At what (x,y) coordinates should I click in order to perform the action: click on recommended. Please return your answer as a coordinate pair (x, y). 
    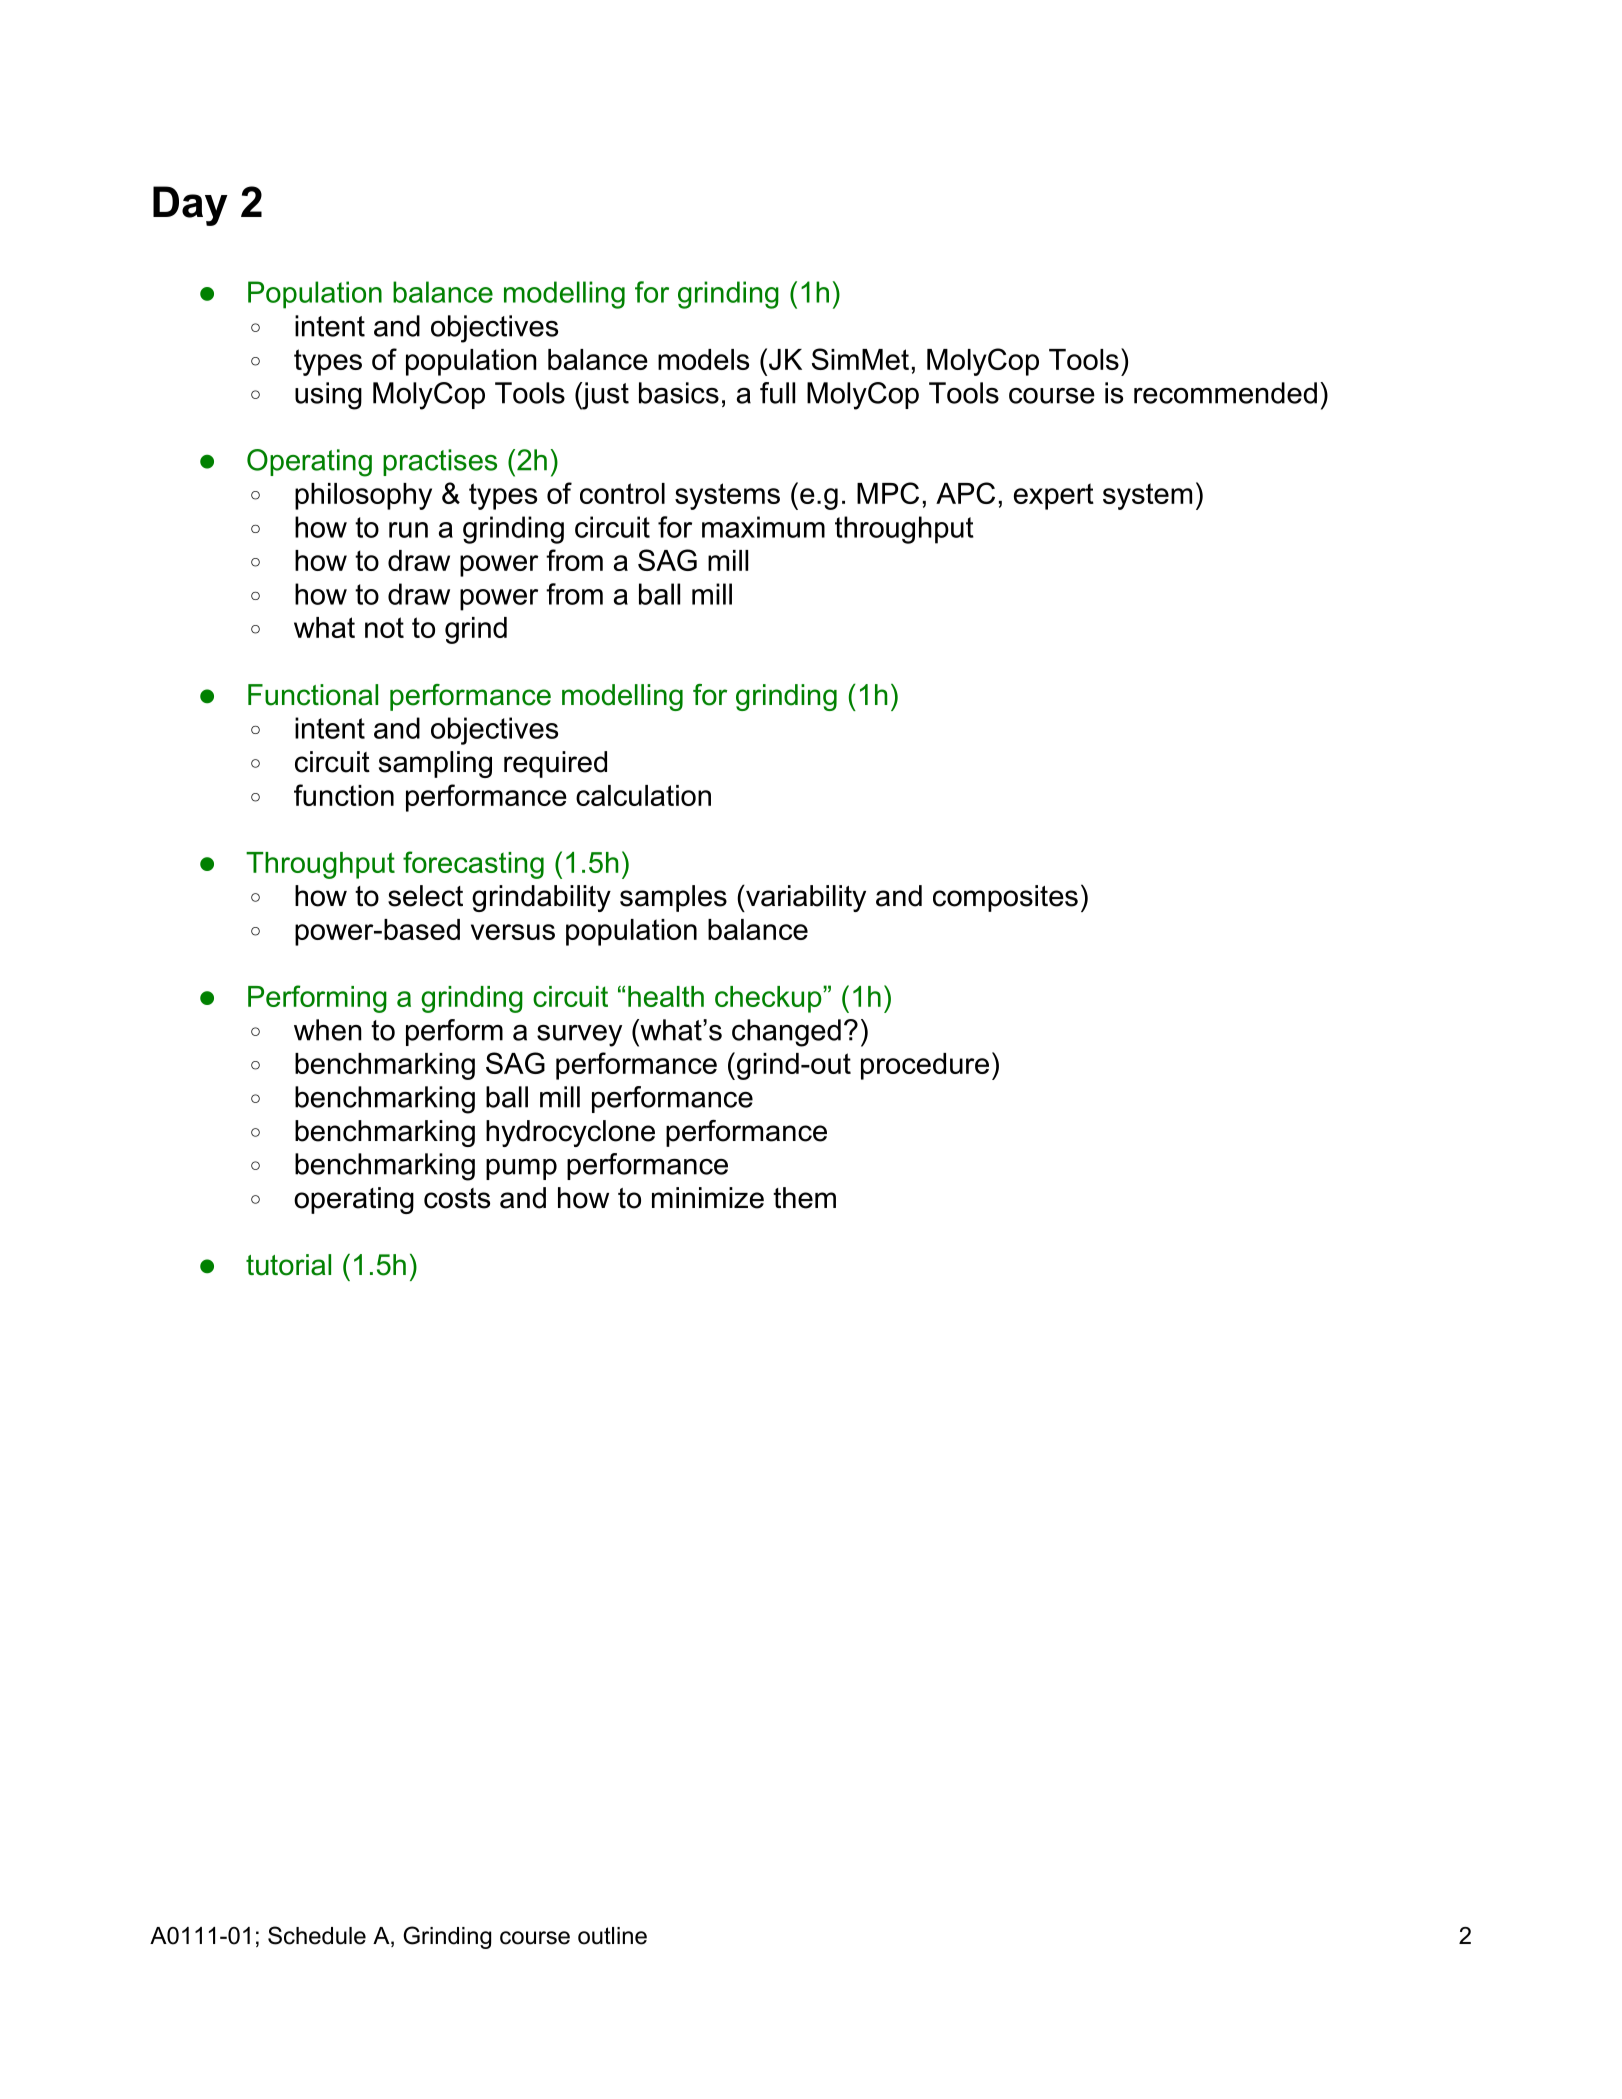
    Looking at the image, I should click on (1225, 393).
